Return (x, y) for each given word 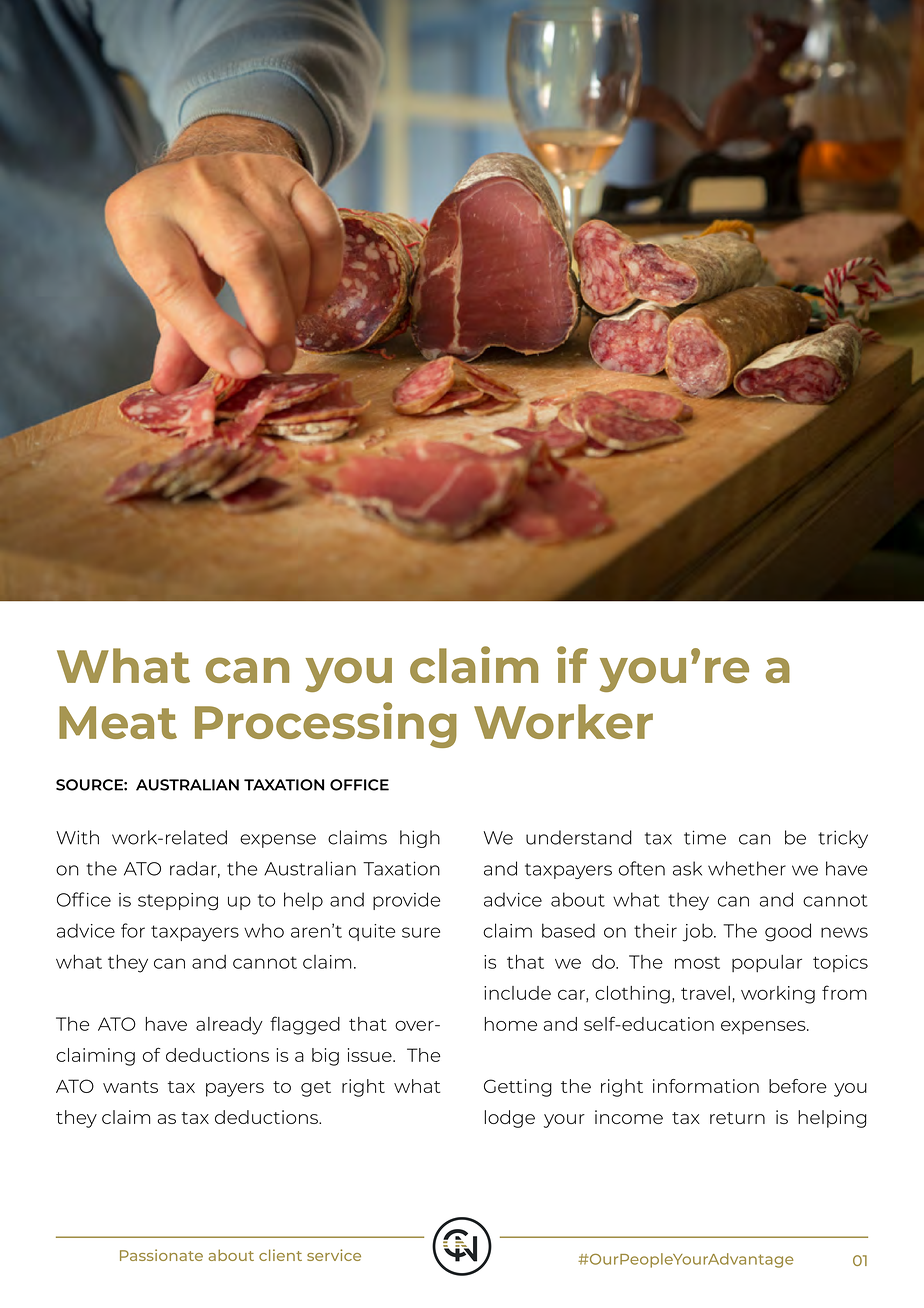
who (264, 930)
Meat (118, 722)
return (737, 1118)
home (511, 1024)
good (788, 932)
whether (747, 868)
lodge (510, 1119)
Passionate (161, 1255)
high (420, 839)
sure (421, 932)
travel (705, 993)
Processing (326, 725)
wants (130, 1087)
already (229, 1026)
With (77, 837)
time (705, 837)
